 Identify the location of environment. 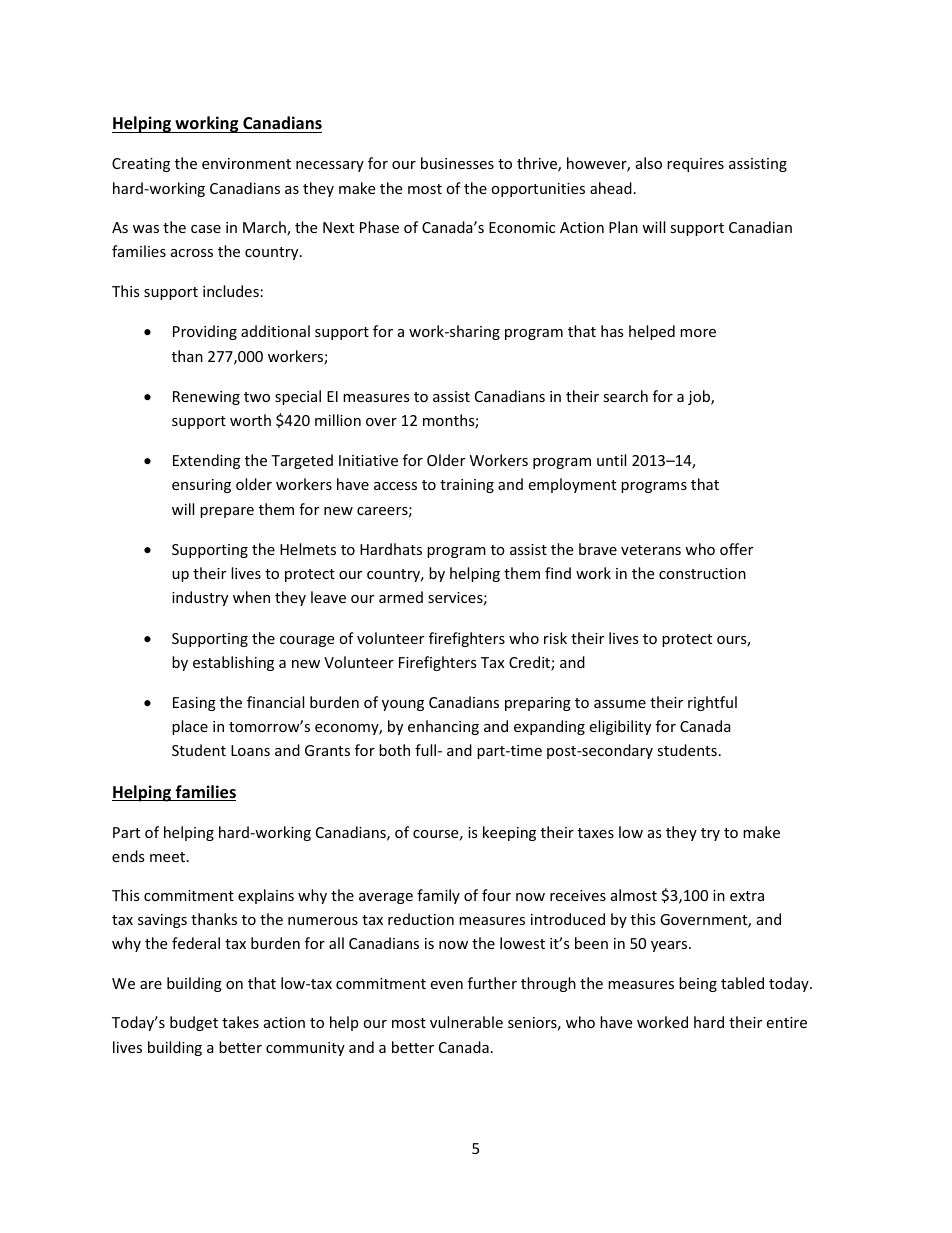
(246, 163).
